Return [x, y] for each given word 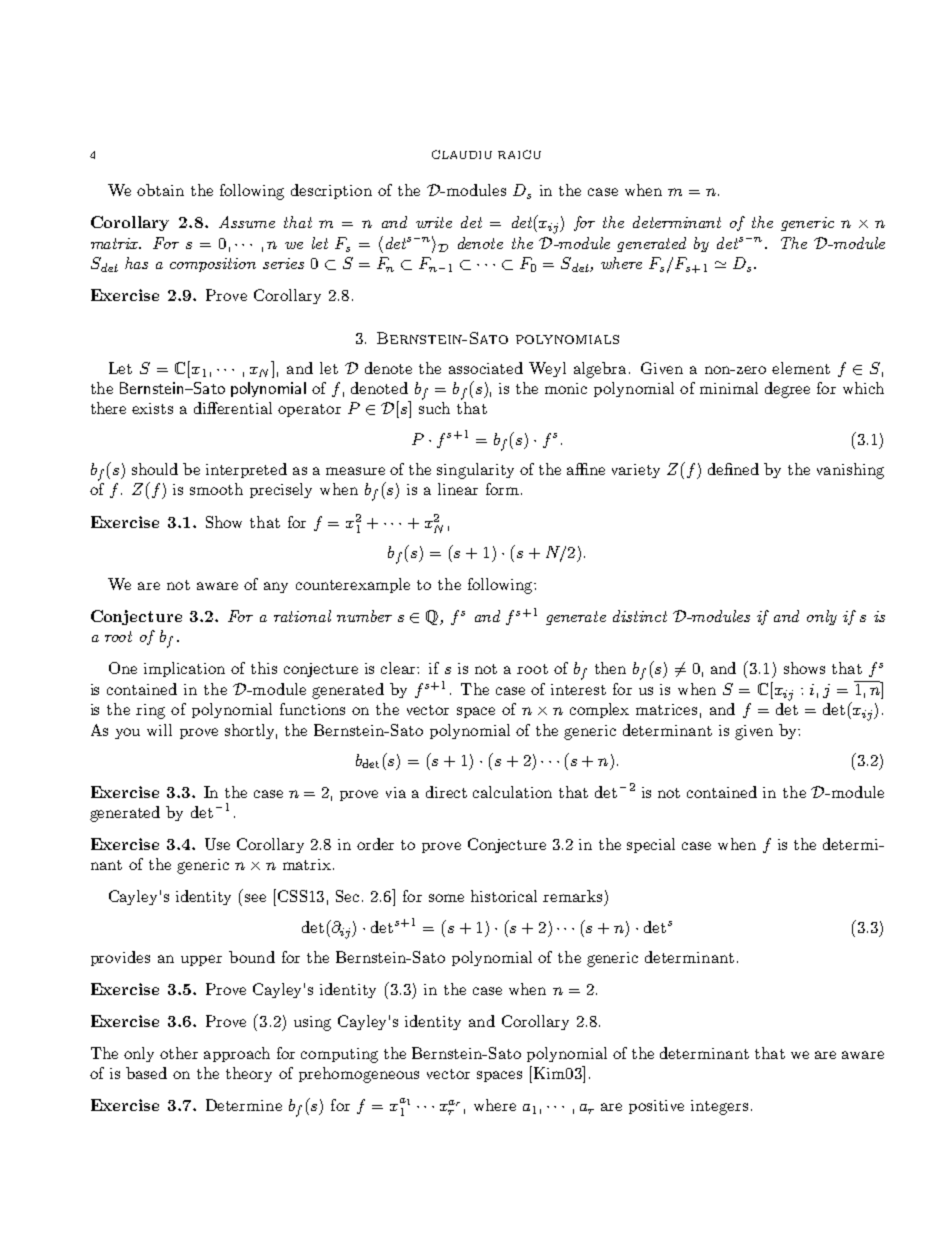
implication [184, 669]
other [179, 1053]
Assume [247, 222]
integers [719, 1107]
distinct [640, 616]
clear [399, 668]
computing [339, 1055]
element [801, 368]
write [434, 222]
